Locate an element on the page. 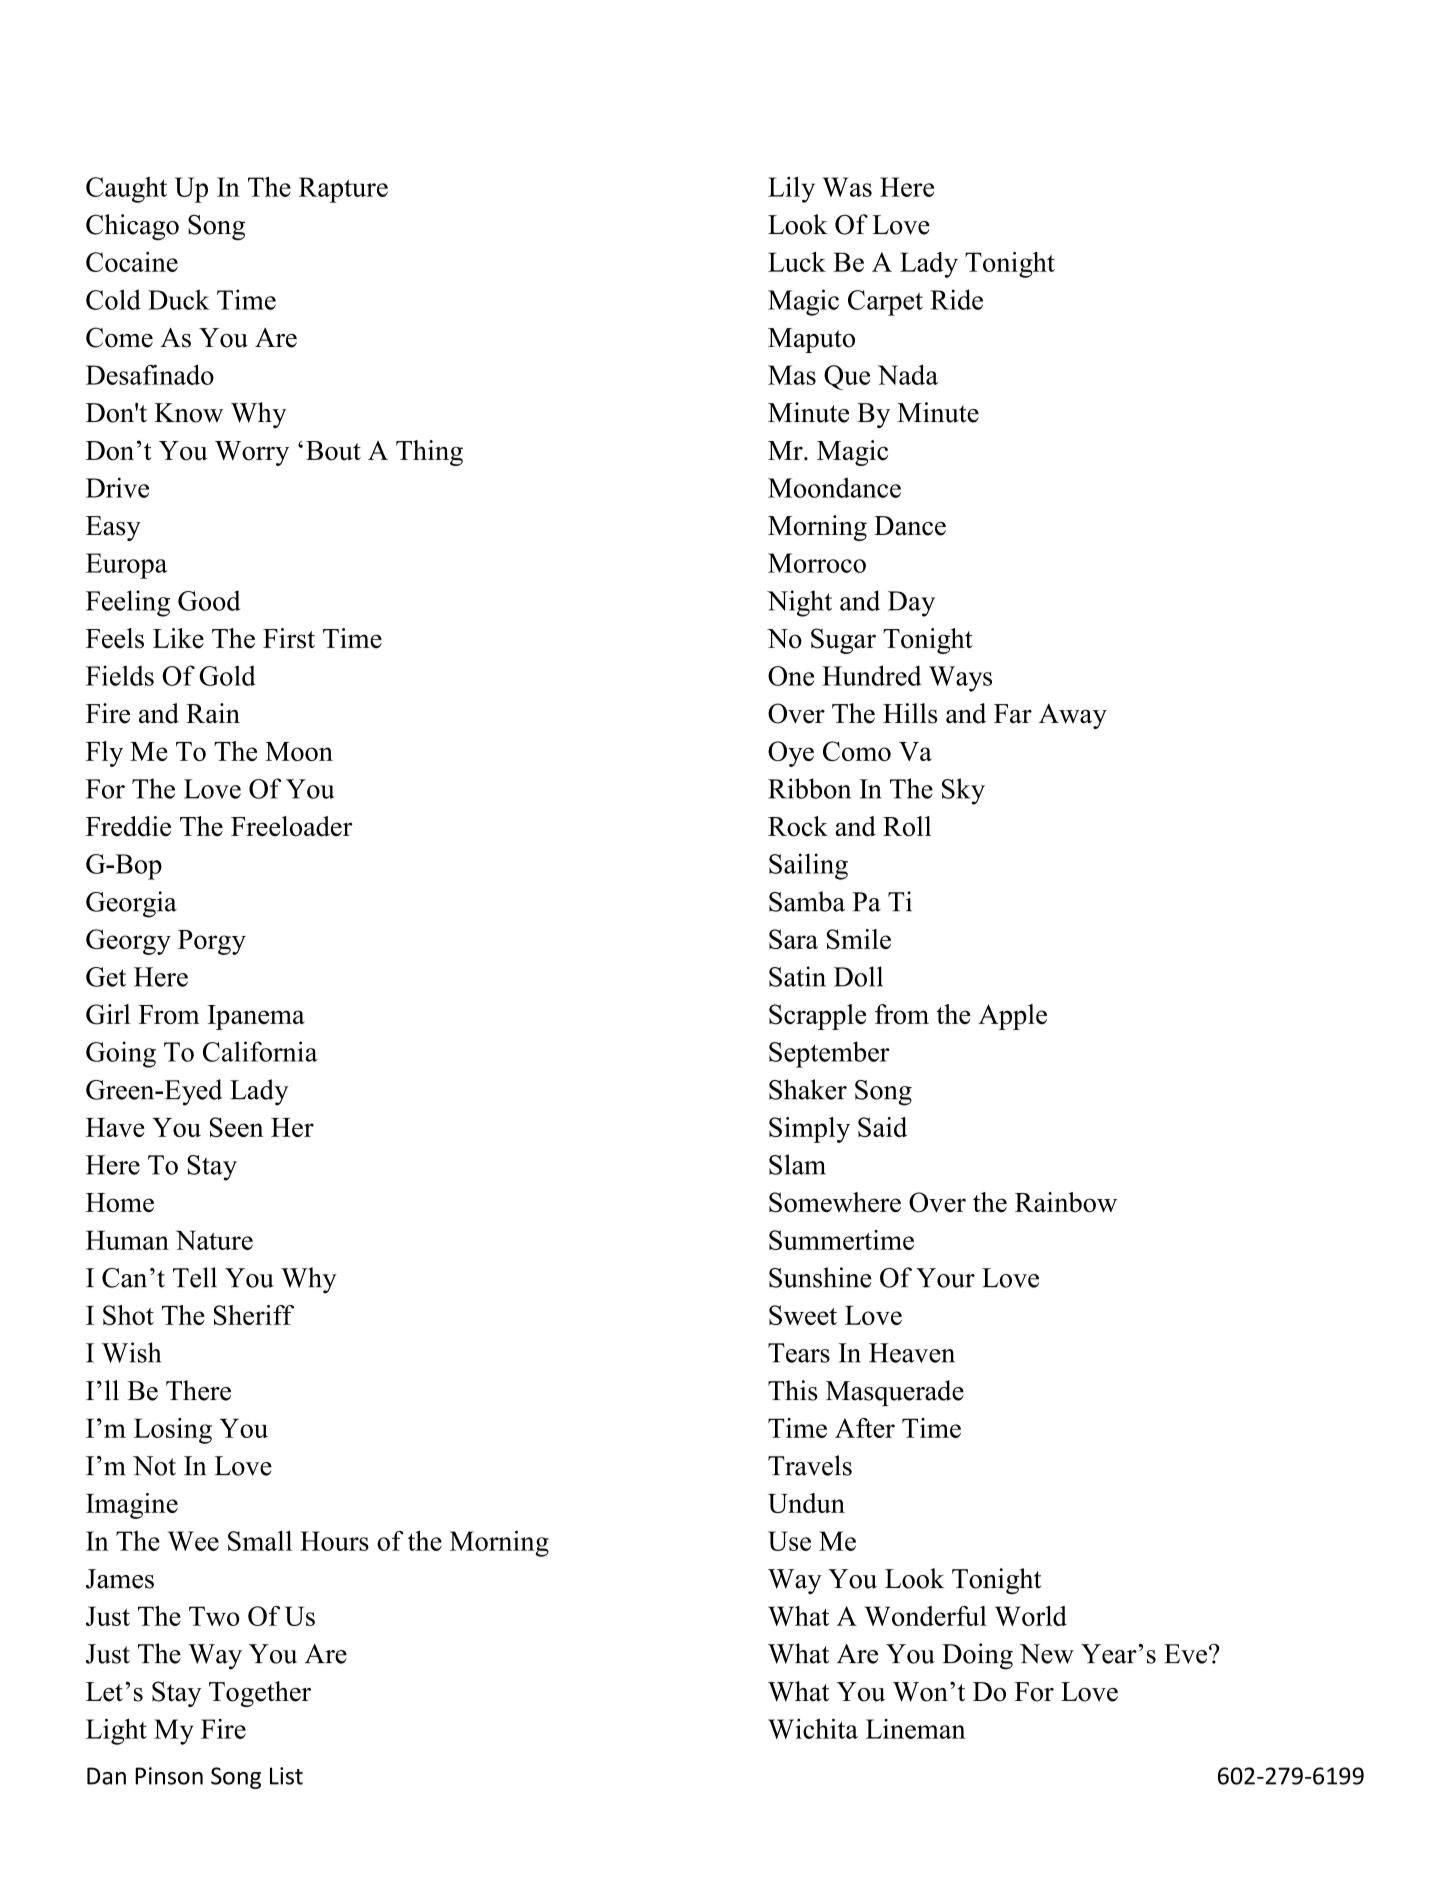 The height and width of the document is (1877, 1450). Heaven is located at coordinates (912, 1353).
